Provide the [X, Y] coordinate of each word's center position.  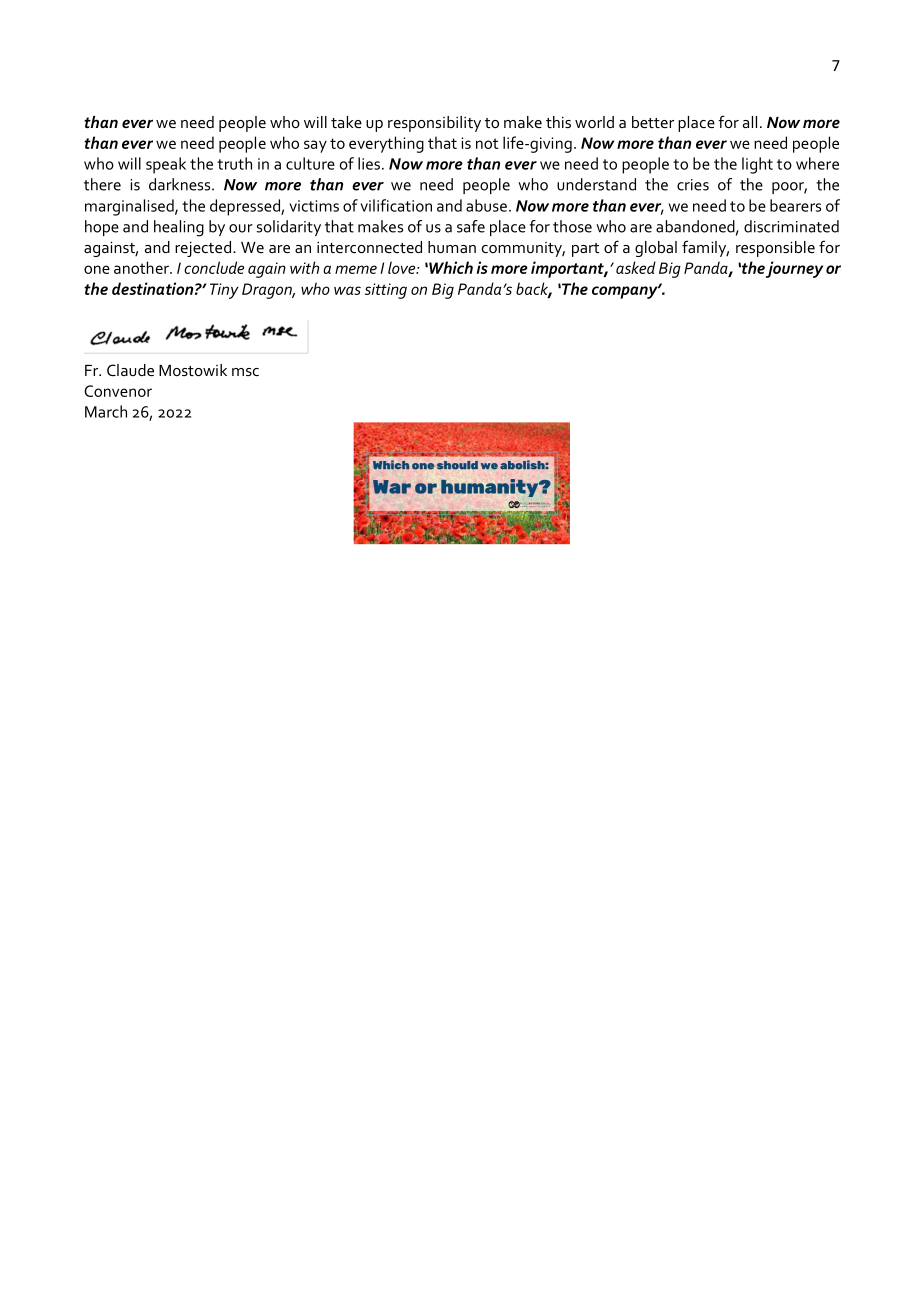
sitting [386, 291]
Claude [130, 370]
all [750, 122]
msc [245, 372]
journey [794, 269]
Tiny [224, 291]
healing [179, 228]
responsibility [434, 124]
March [106, 411]
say [315, 146]
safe [471, 226]
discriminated [791, 226]
